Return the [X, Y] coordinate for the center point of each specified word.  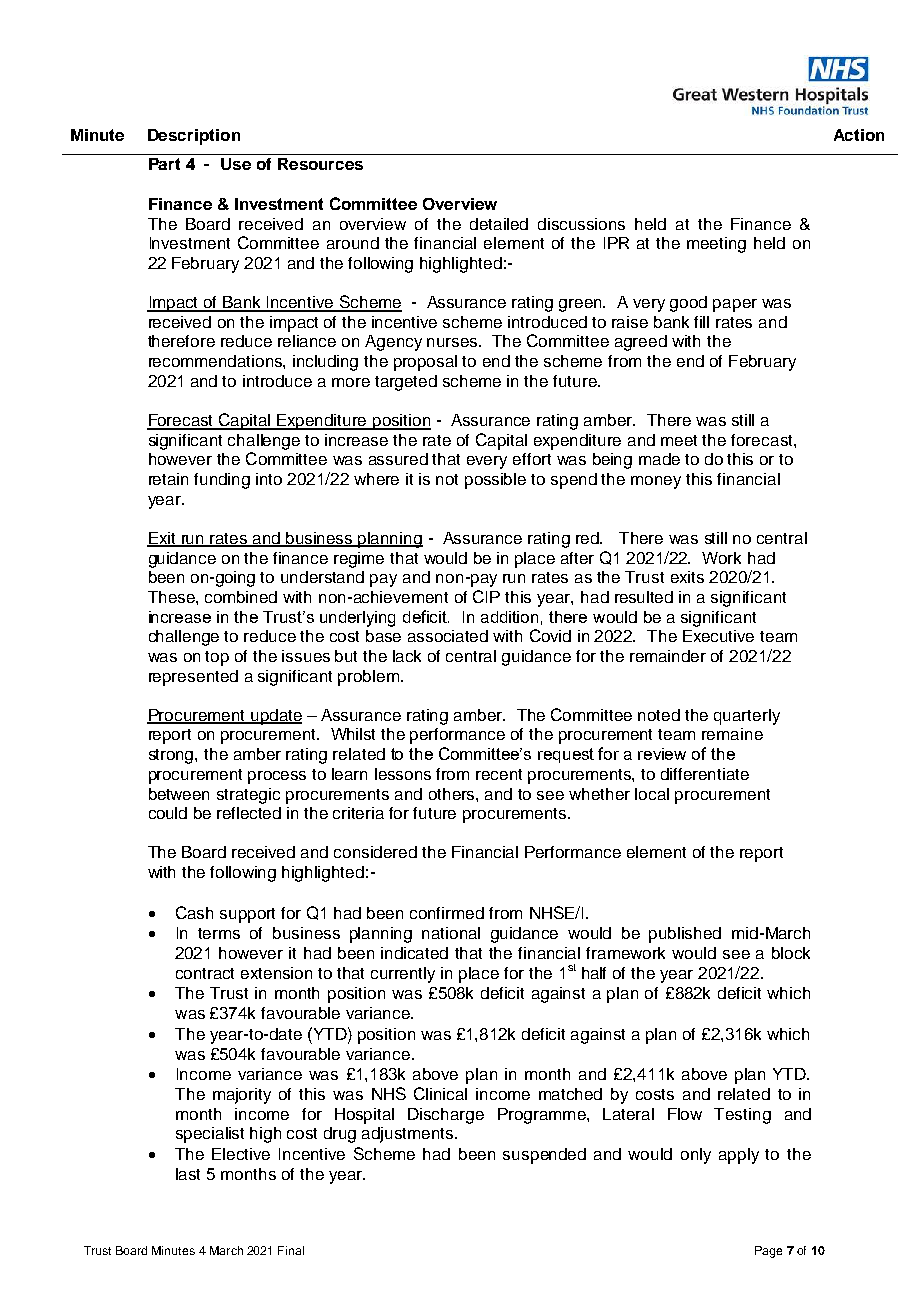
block [791, 953]
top [217, 658]
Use [236, 164]
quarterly [747, 717]
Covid [550, 635]
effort [532, 459]
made [659, 459]
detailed [499, 224]
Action [859, 135]
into [269, 479]
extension [276, 973]
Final [291, 1250]
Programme [543, 1116]
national [451, 933]
